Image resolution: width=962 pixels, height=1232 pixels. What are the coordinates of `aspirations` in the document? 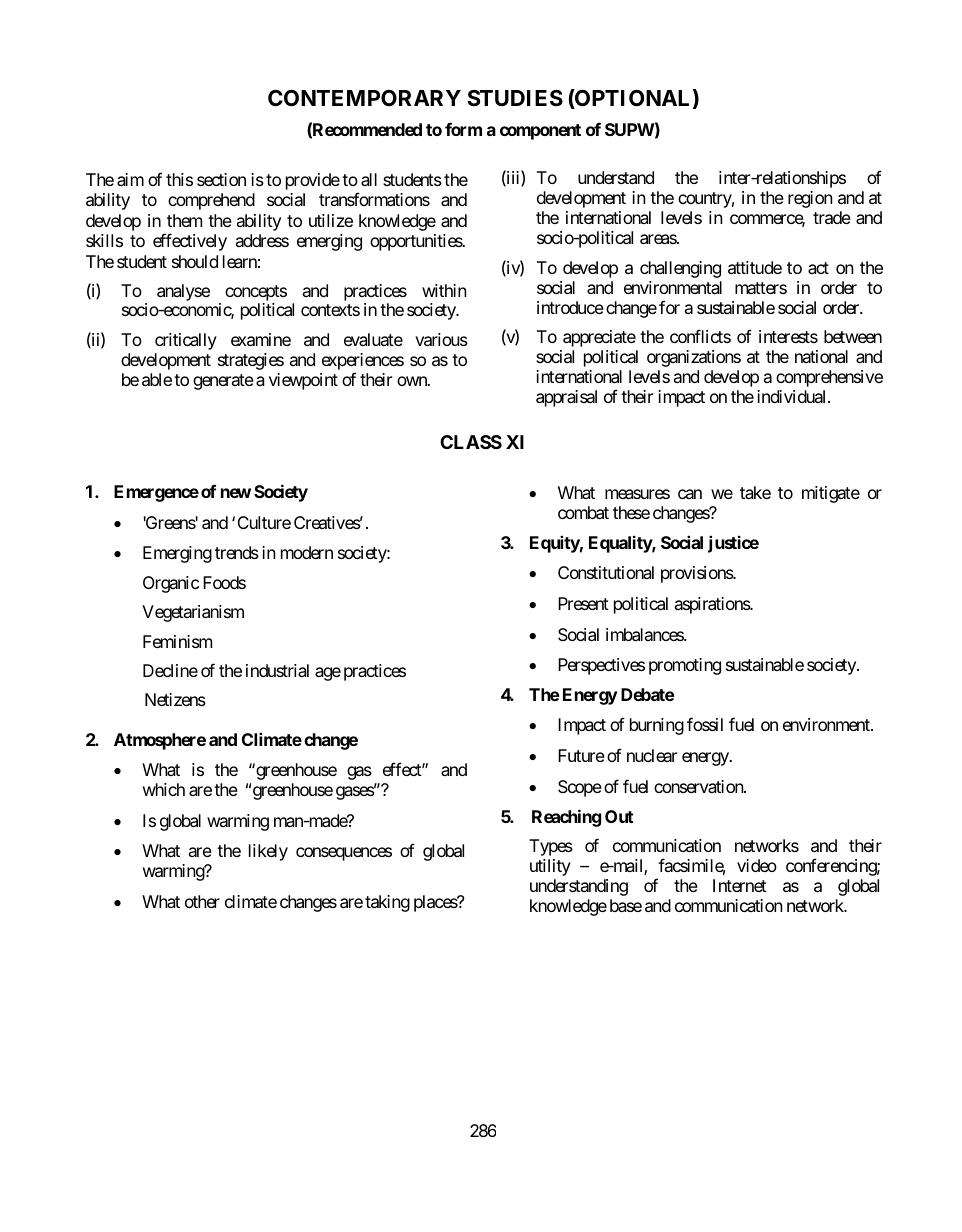 It's located at (713, 605).
